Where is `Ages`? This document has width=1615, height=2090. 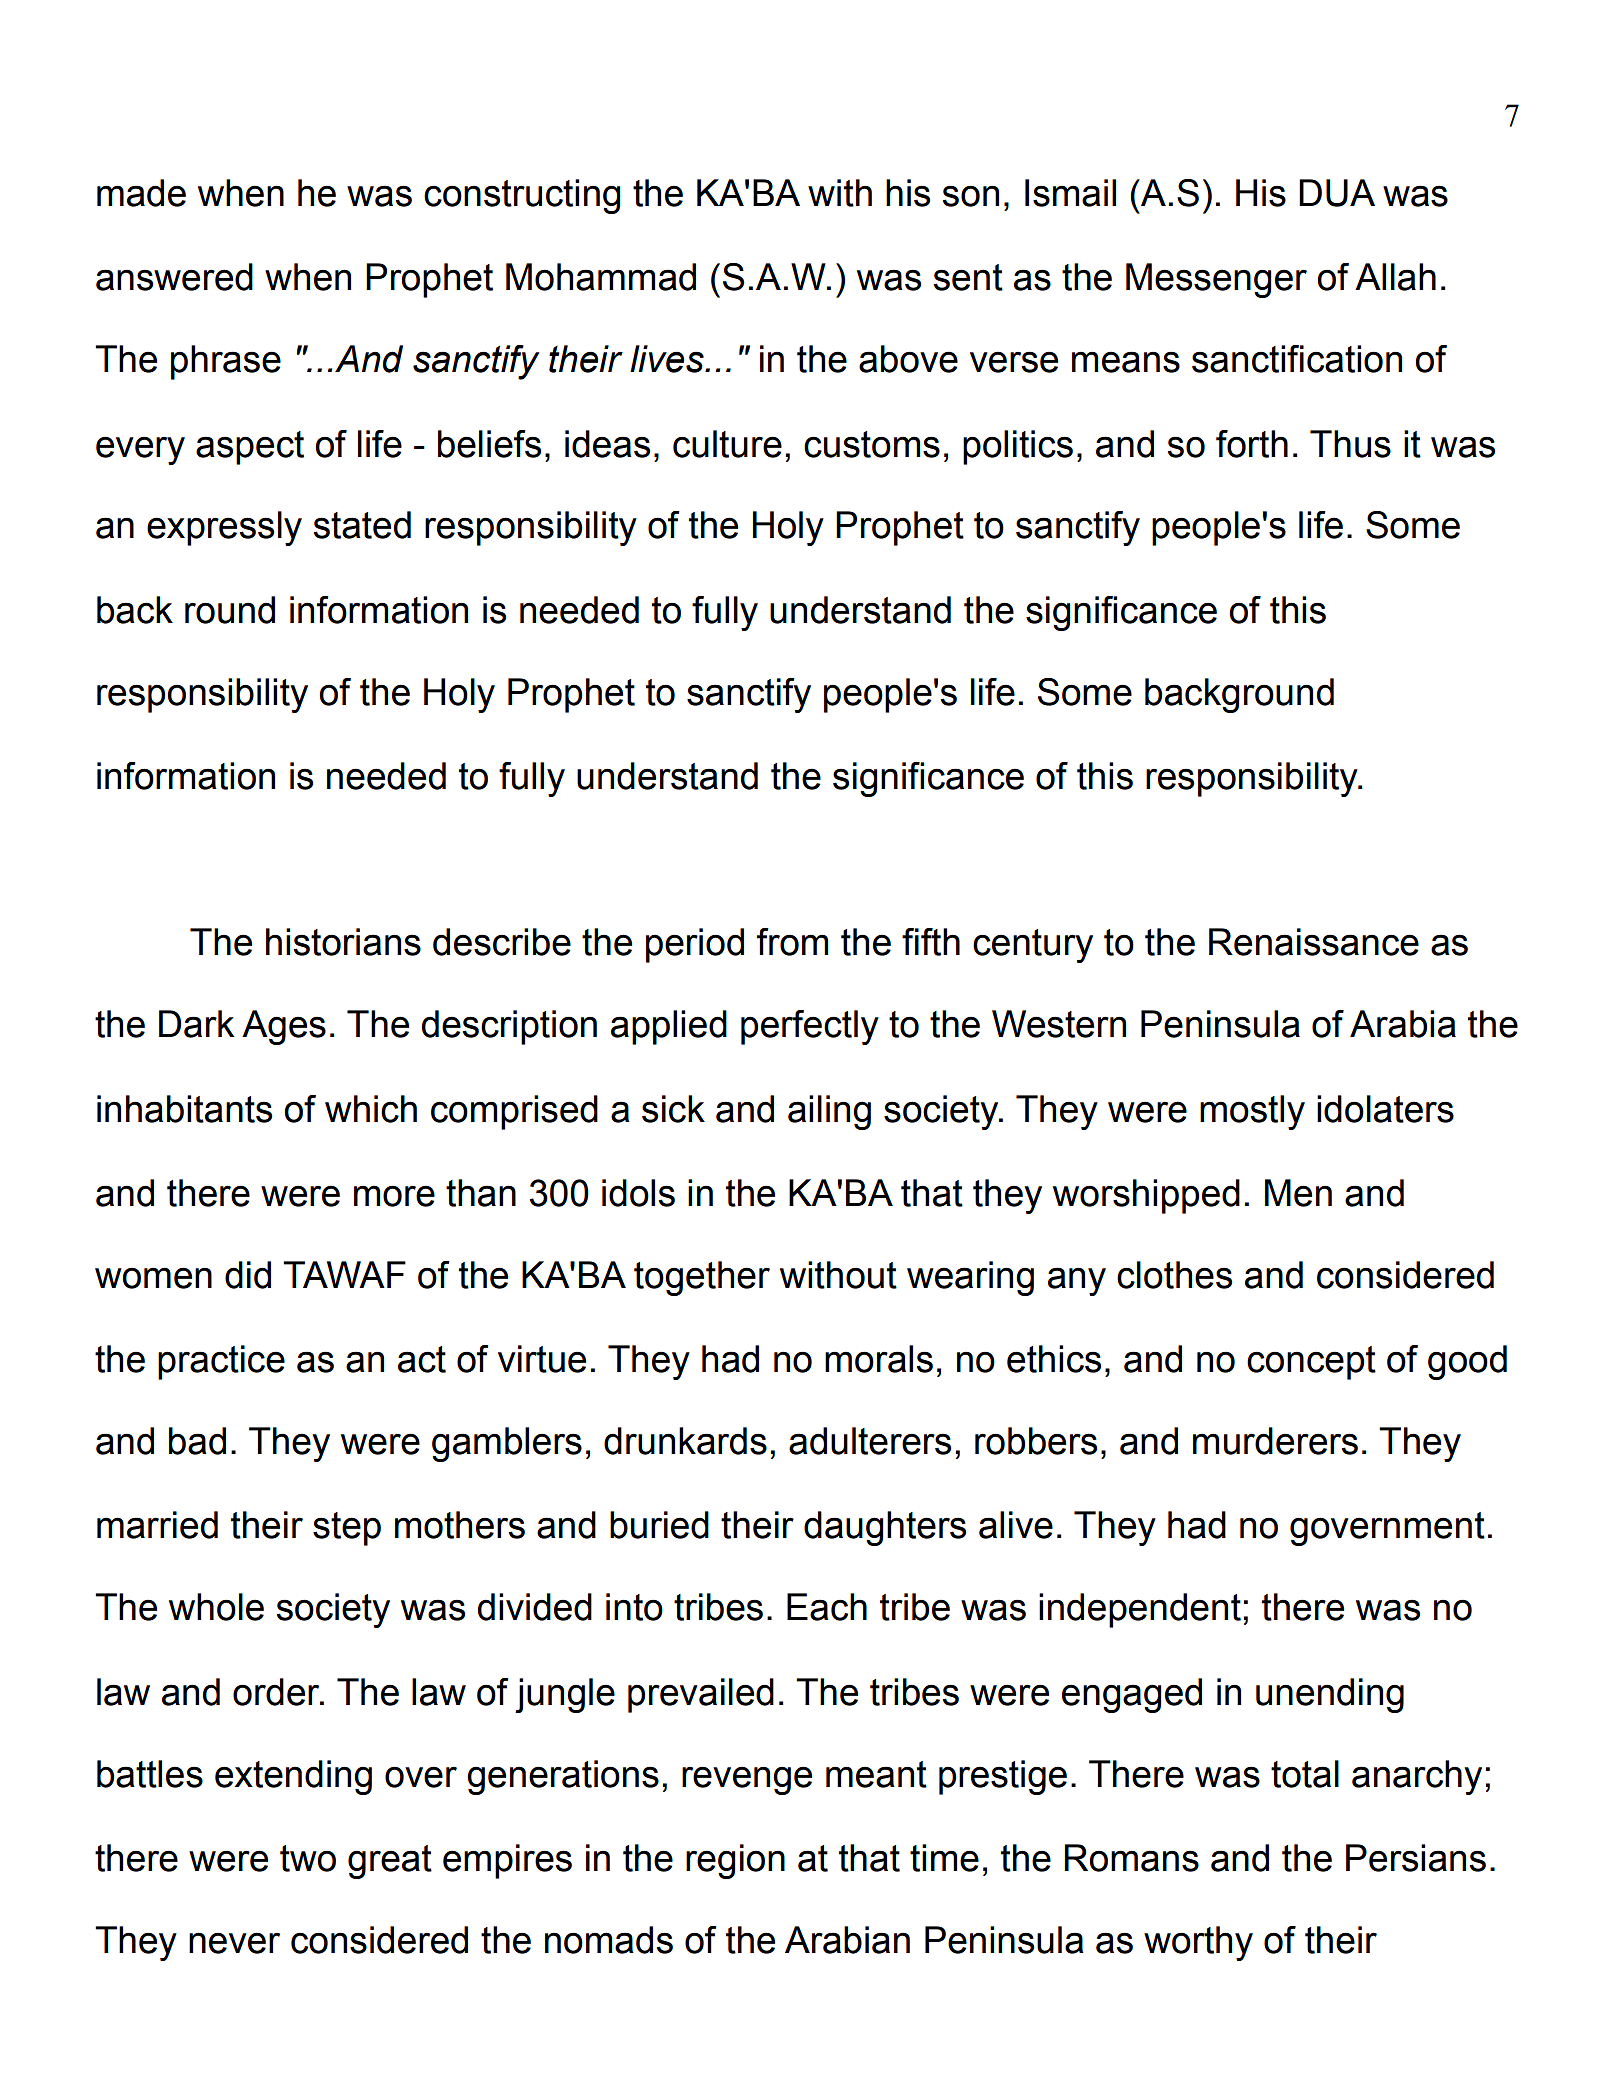 Ages is located at coordinates (284, 1027).
